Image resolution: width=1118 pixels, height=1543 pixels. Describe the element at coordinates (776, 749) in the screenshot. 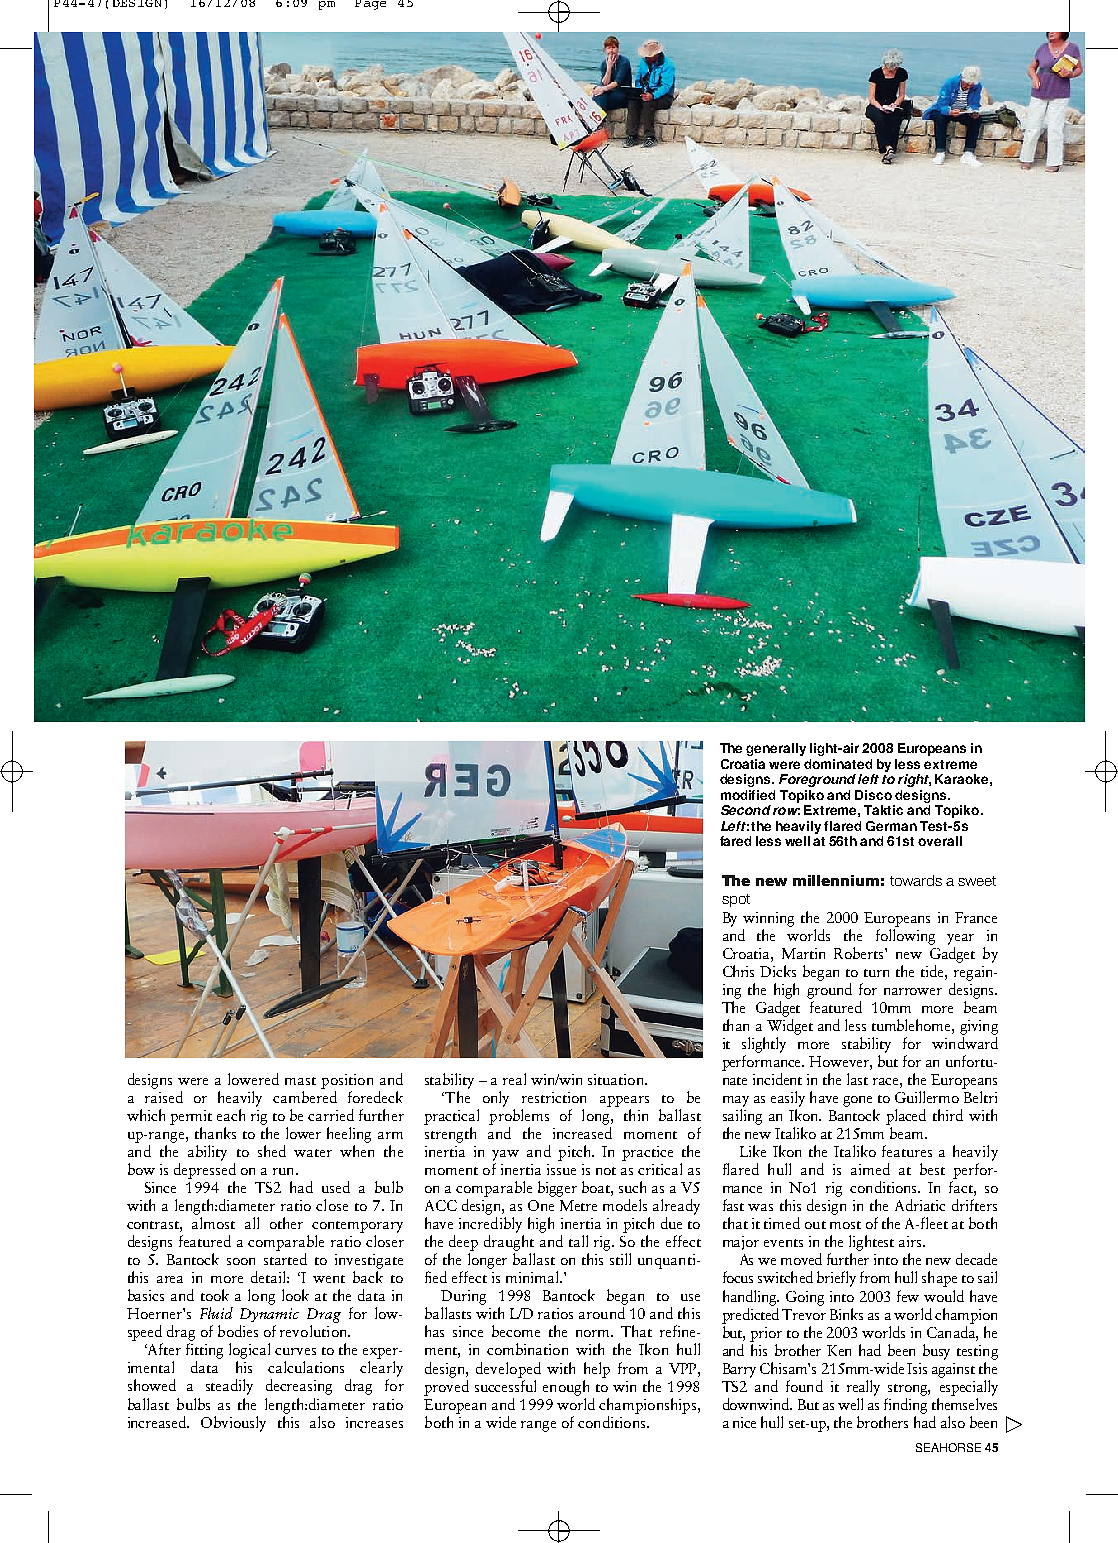

I see `generally` at that location.
